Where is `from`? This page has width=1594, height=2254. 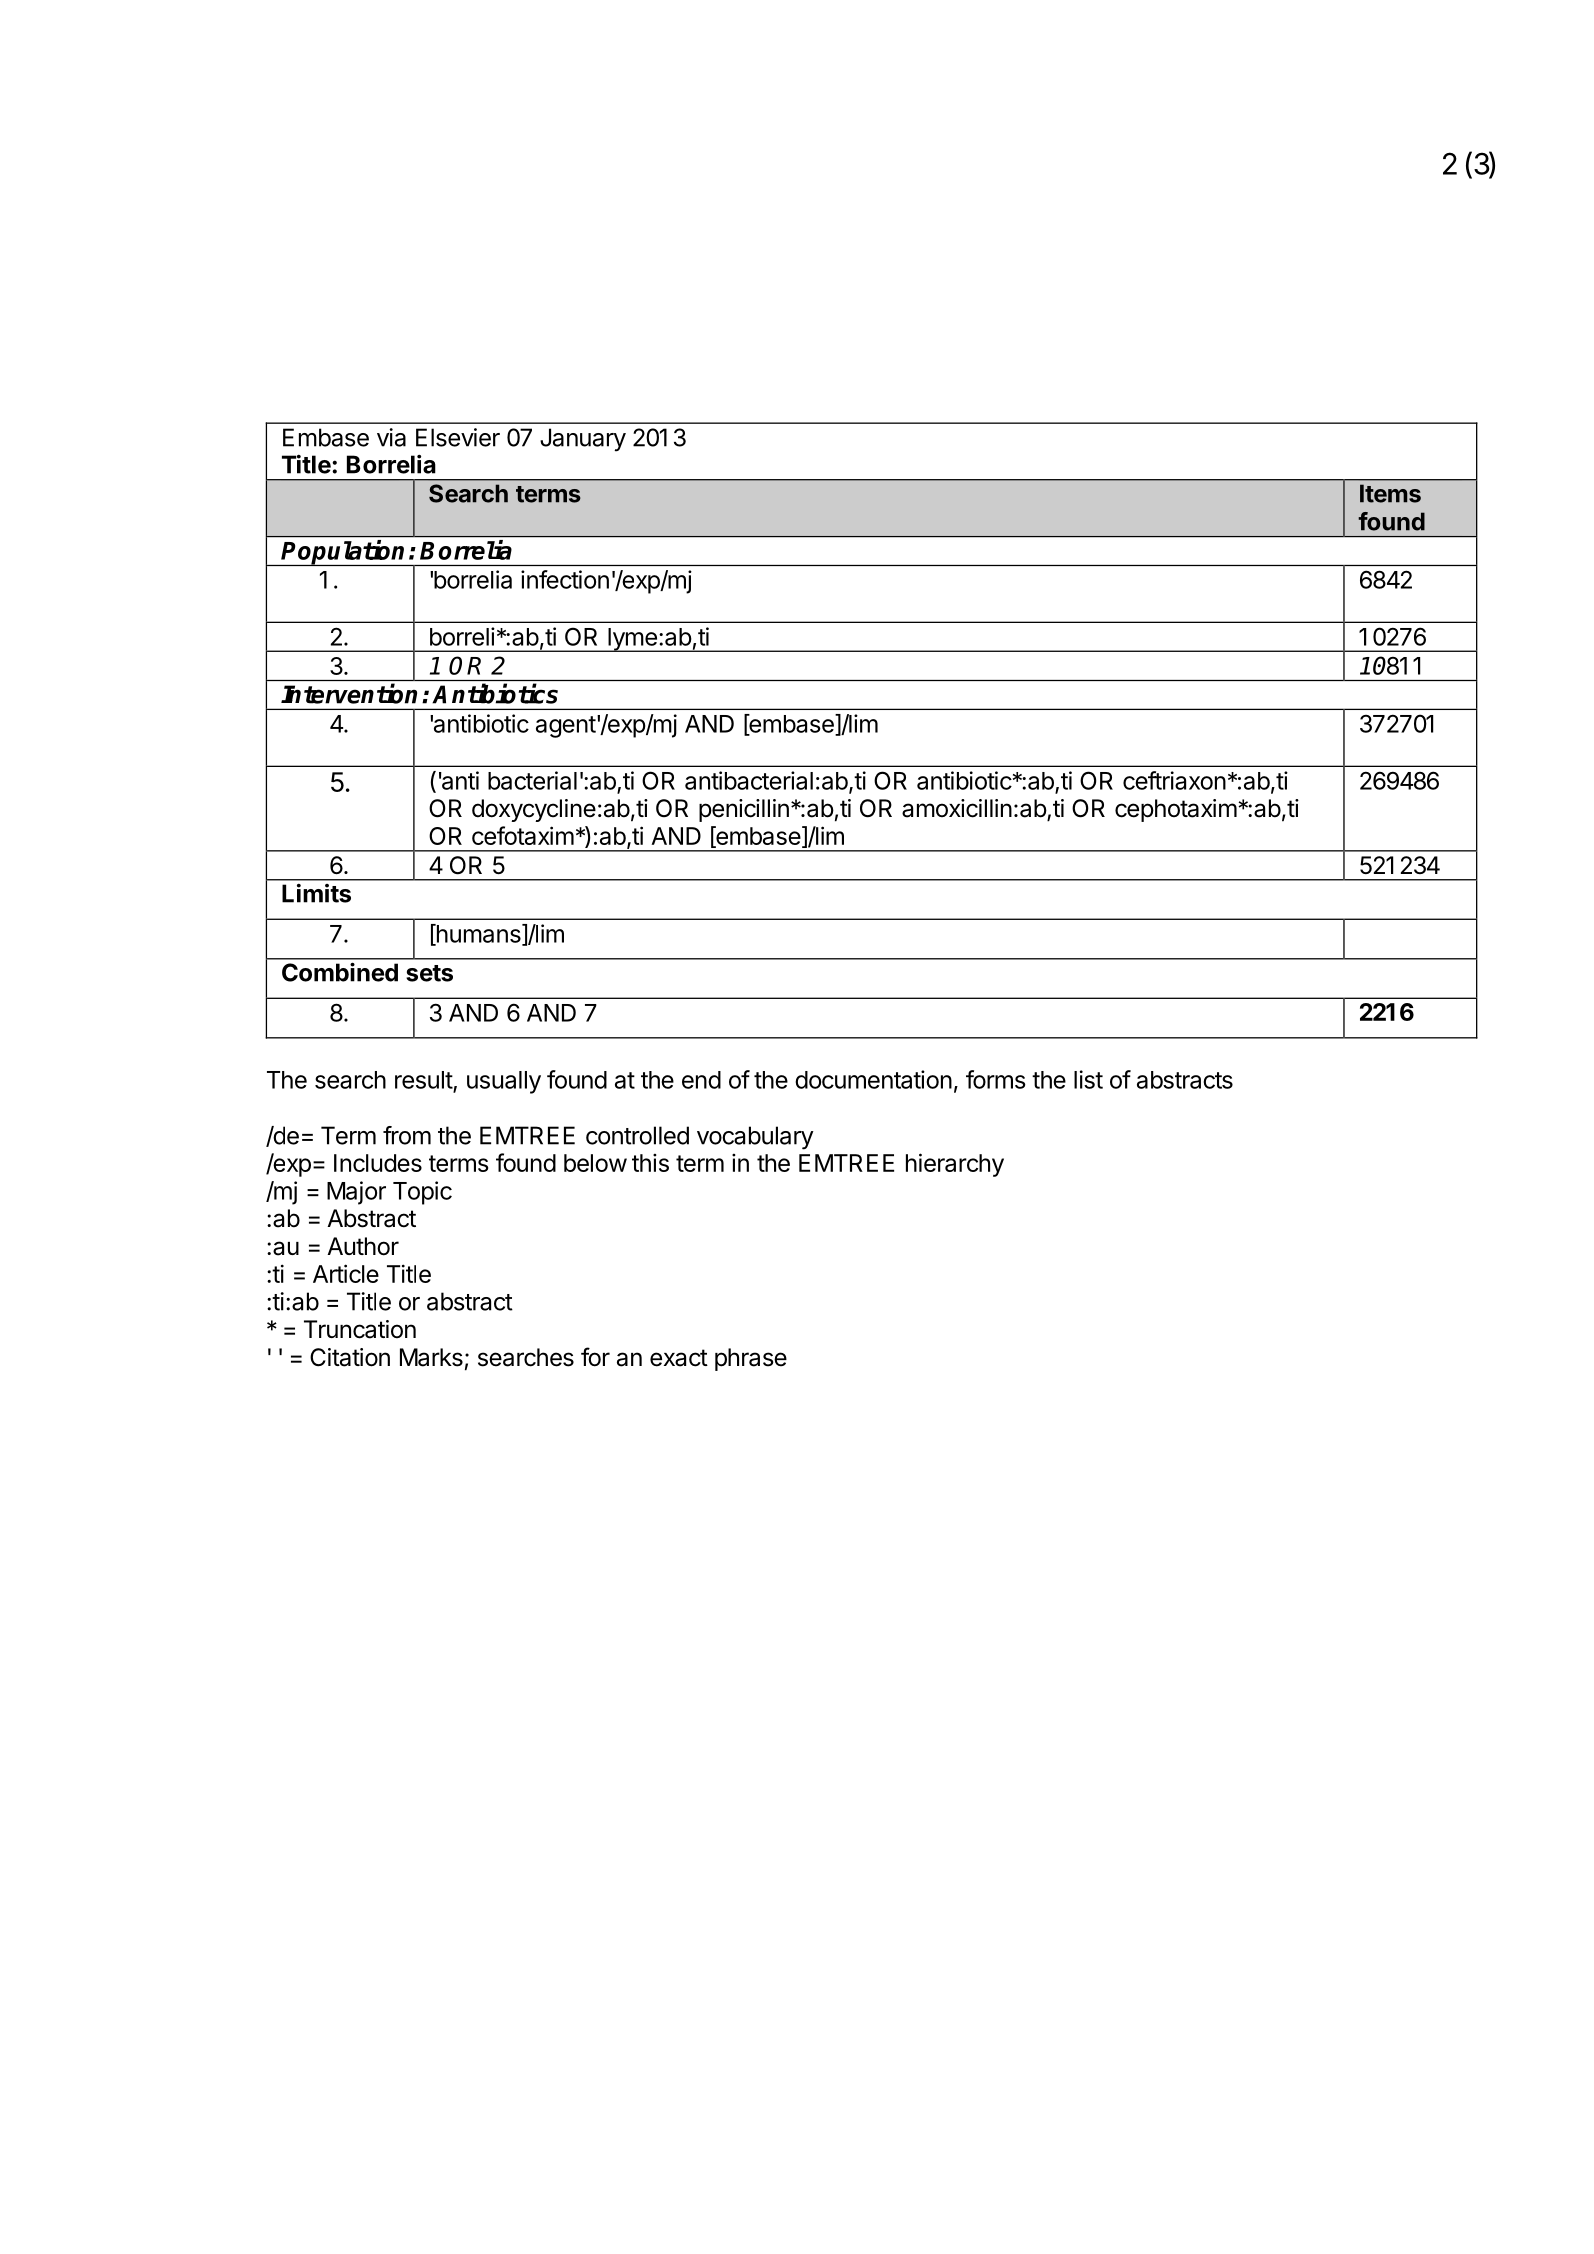
from is located at coordinates (407, 1135).
